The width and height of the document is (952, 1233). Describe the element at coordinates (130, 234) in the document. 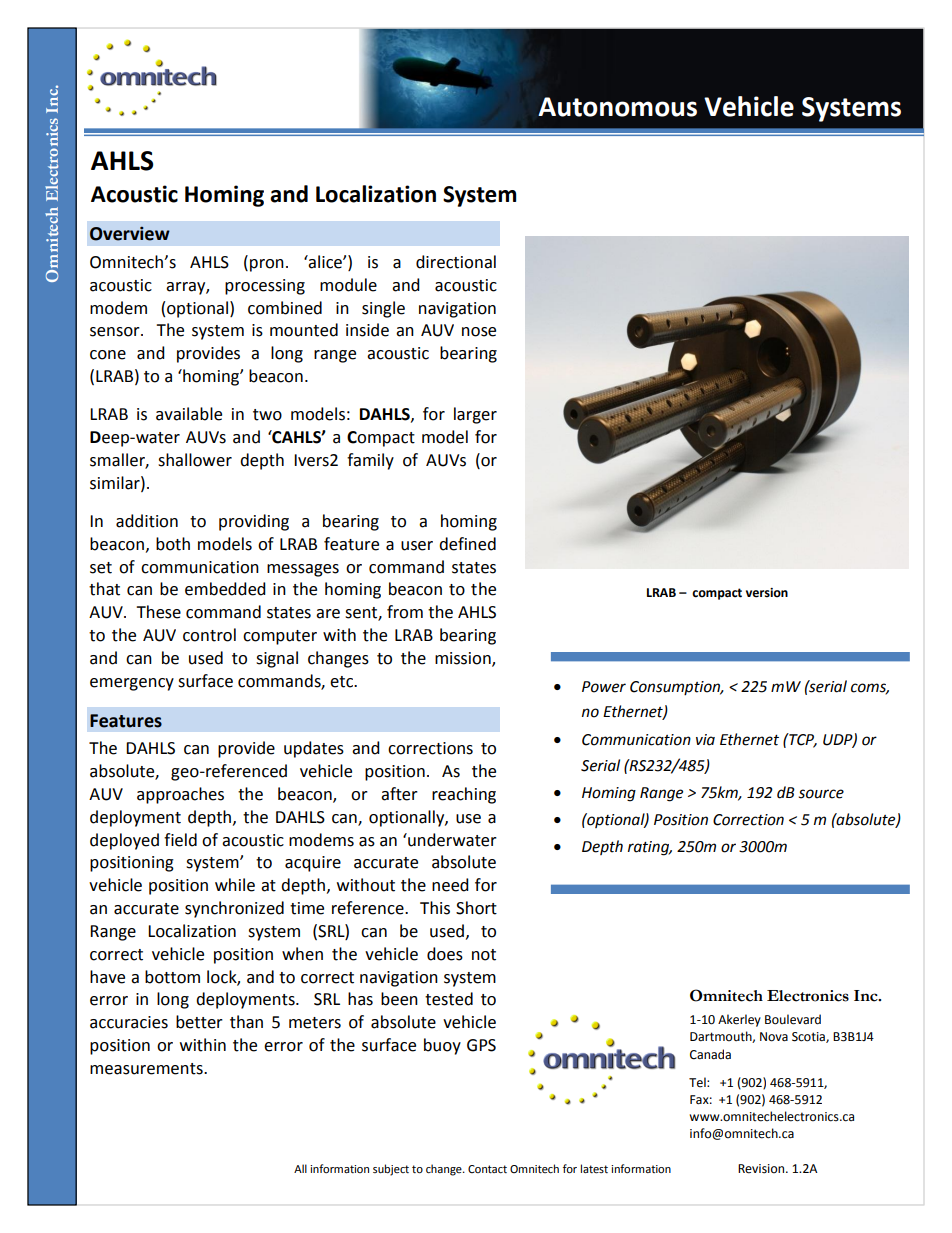

I see `Overview` at that location.
